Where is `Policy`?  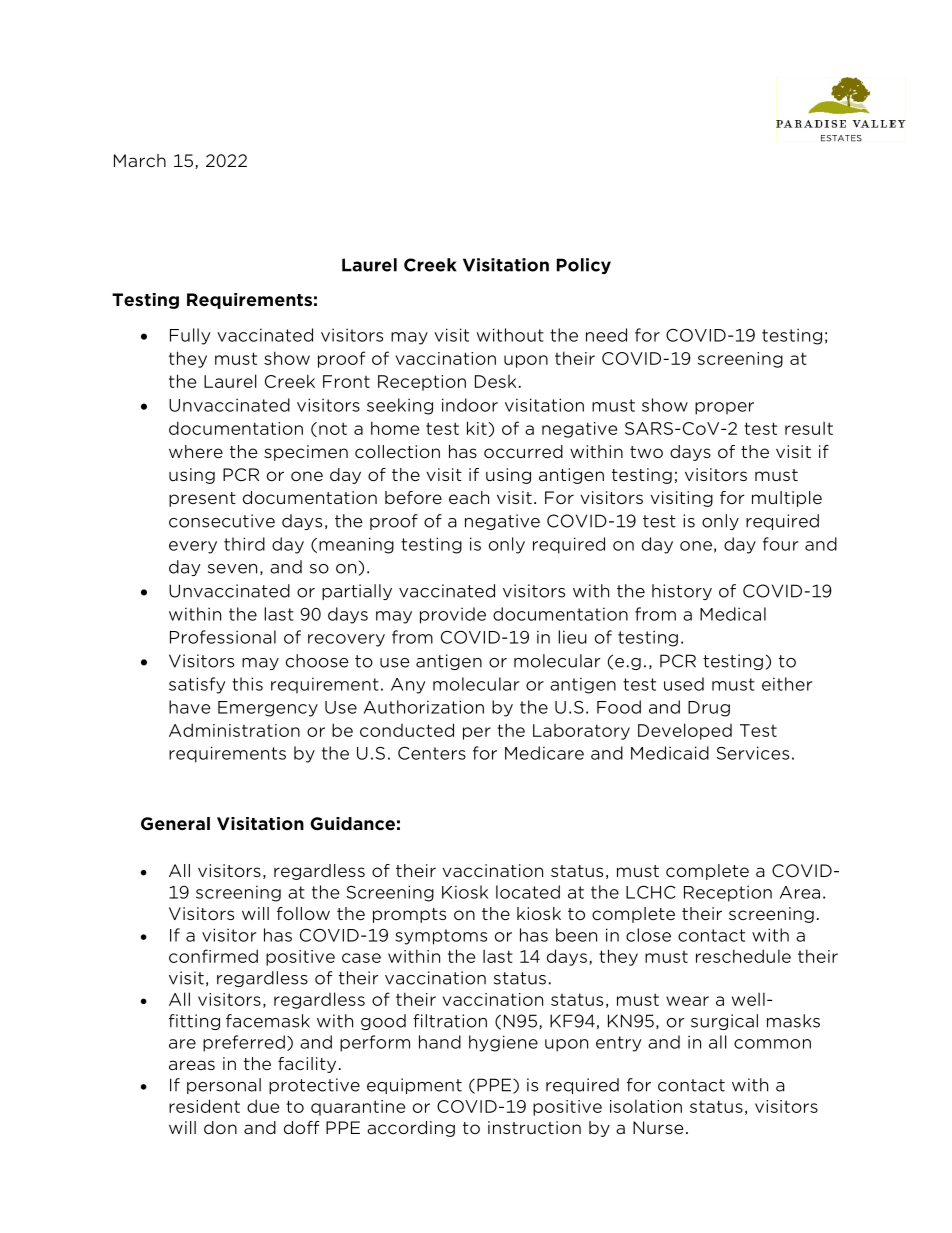 Policy is located at coordinates (584, 266).
